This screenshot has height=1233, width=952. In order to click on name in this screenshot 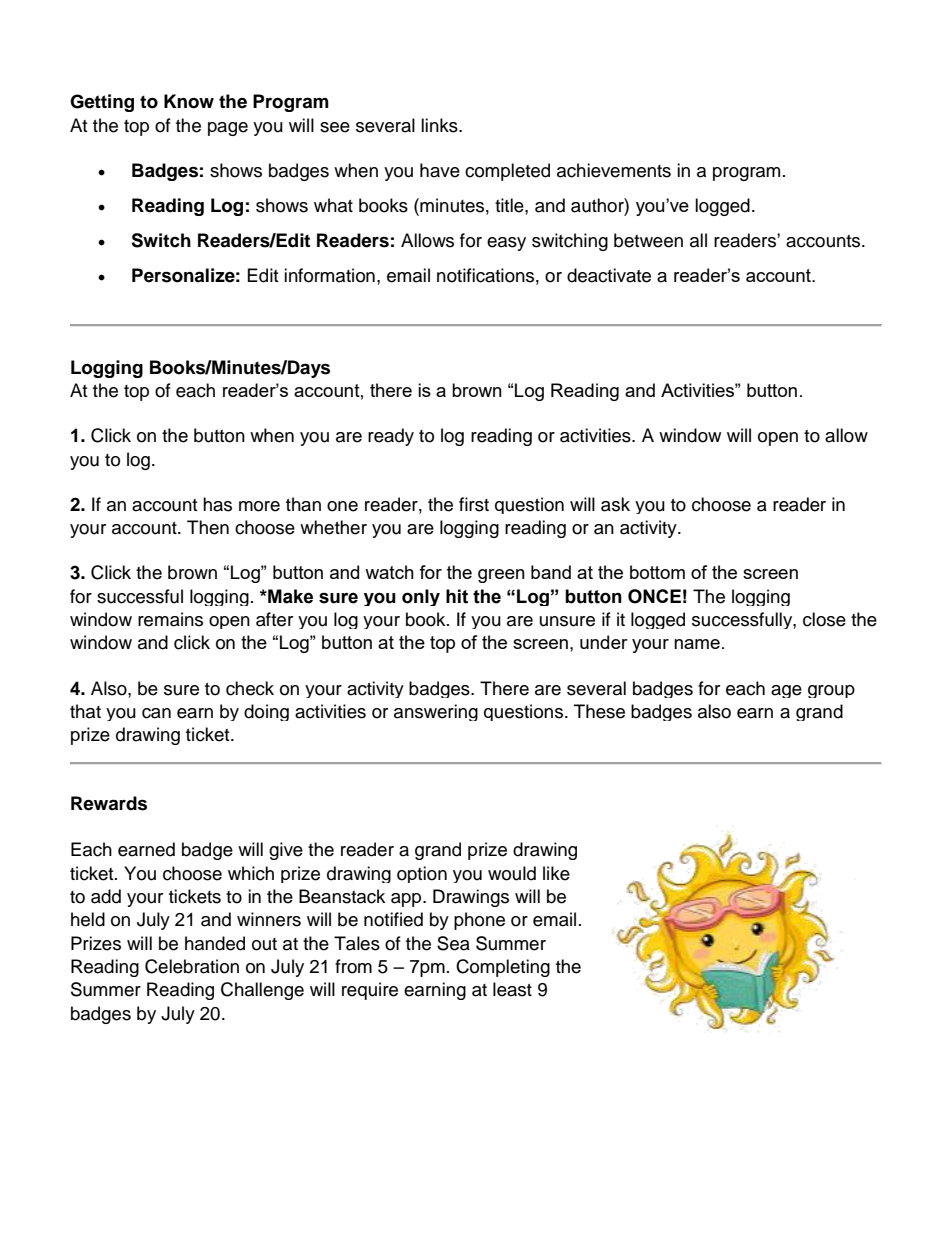, I will do `click(697, 644)`.
